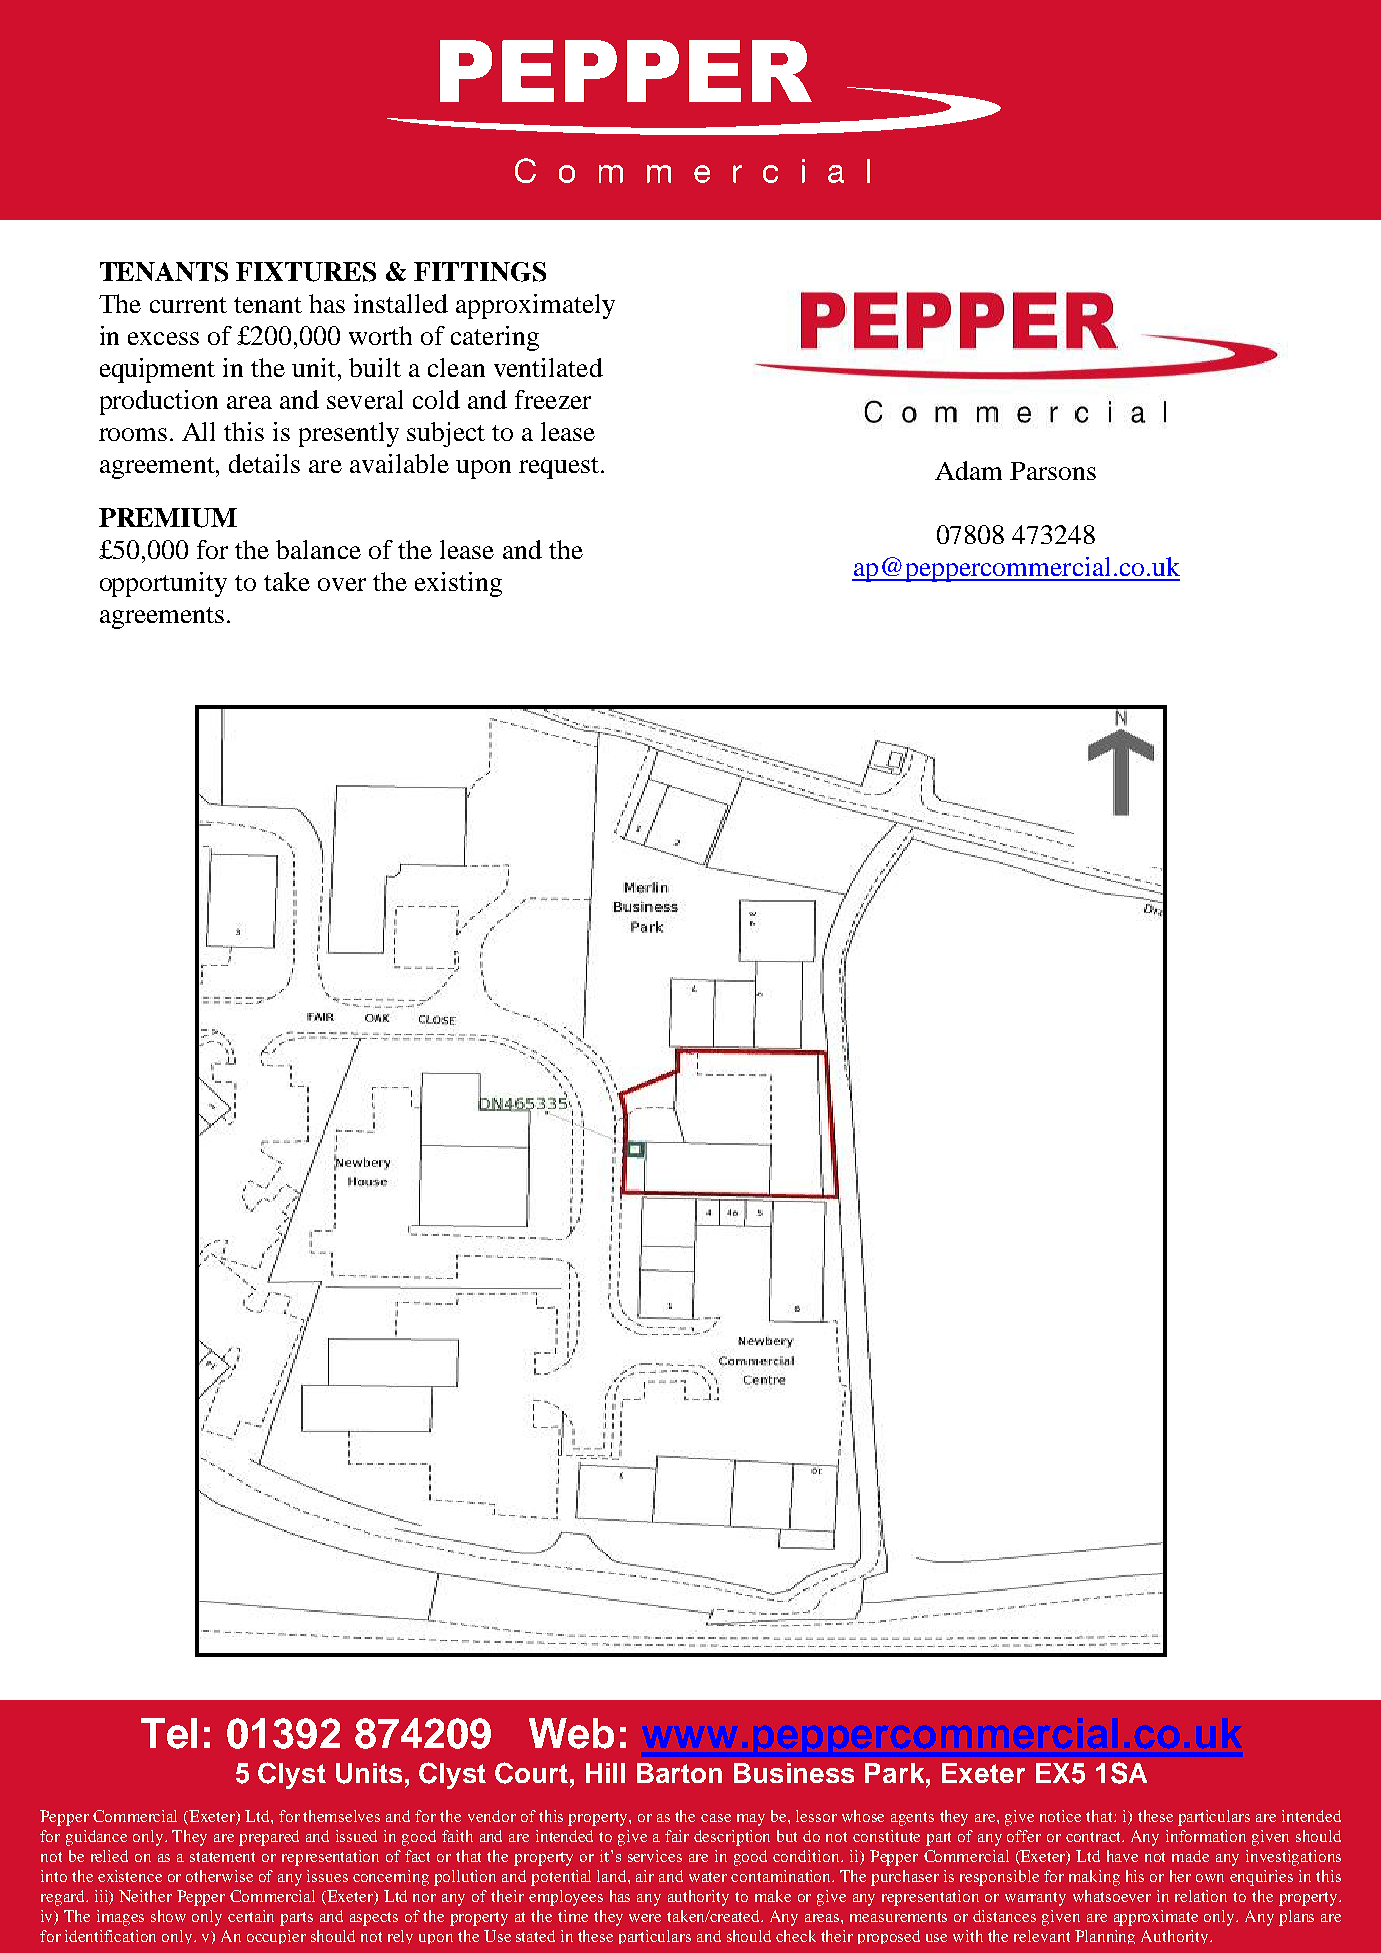 The image size is (1381, 1953). What do you see at coordinates (1060, 1816) in the screenshot?
I see `notice` at bounding box center [1060, 1816].
